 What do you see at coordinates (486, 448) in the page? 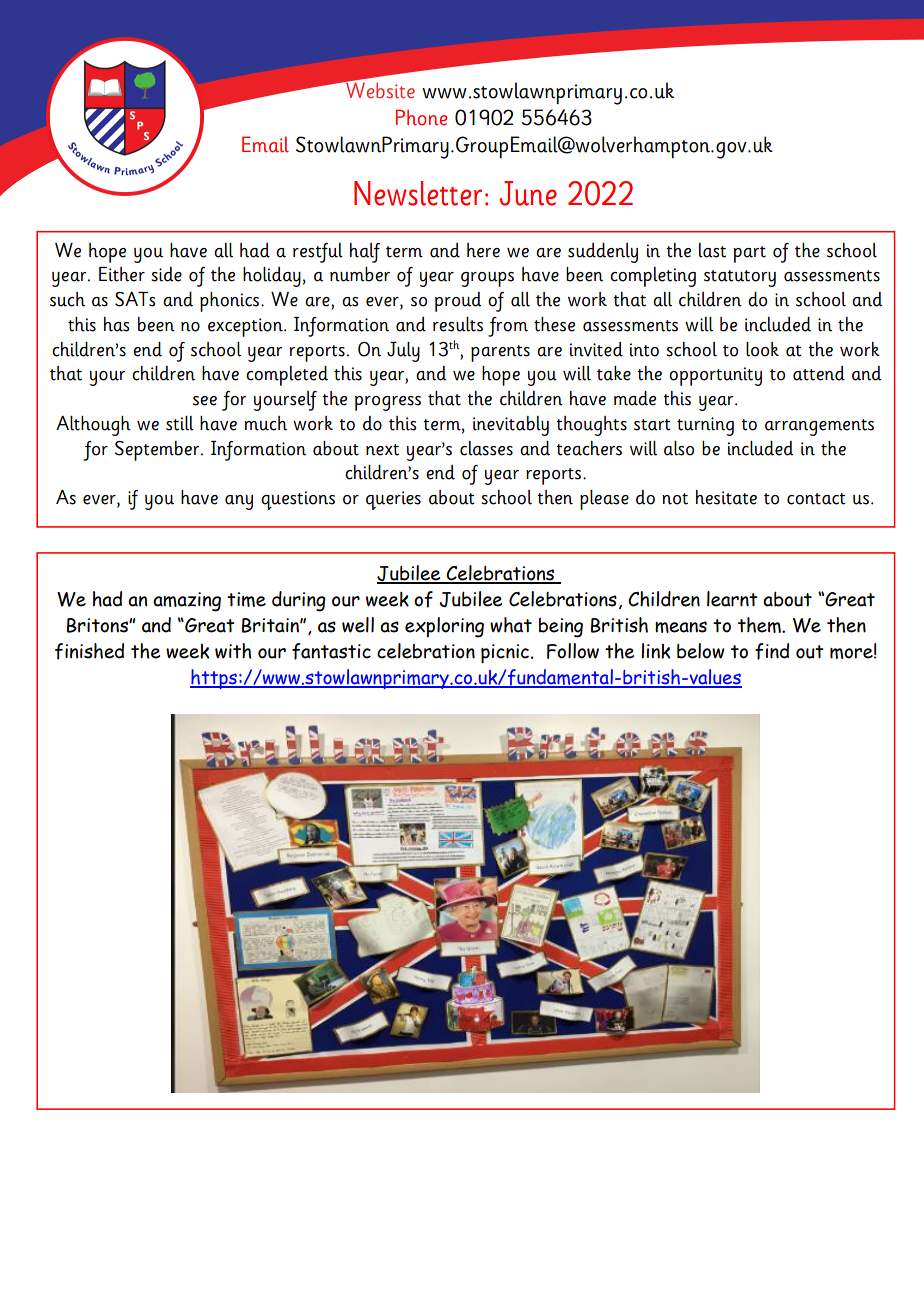
I see `classes` at bounding box center [486, 448].
